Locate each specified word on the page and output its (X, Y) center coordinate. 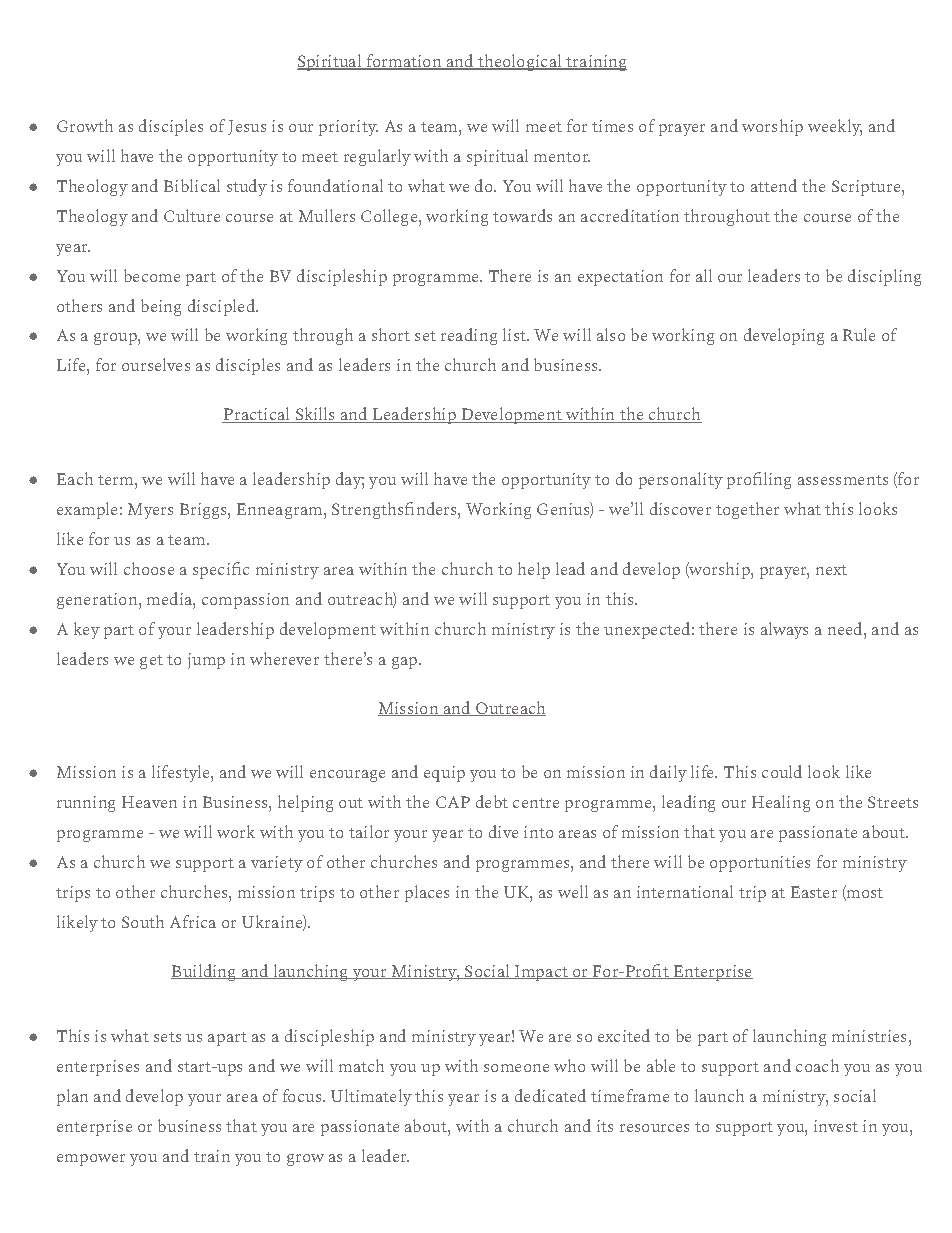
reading (469, 336)
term (117, 480)
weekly (835, 127)
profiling (759, 480)
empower (91, 1160)
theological (520, 62)
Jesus (247, 127)
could (782, 771)
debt (492, 801)
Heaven (149, 802)
